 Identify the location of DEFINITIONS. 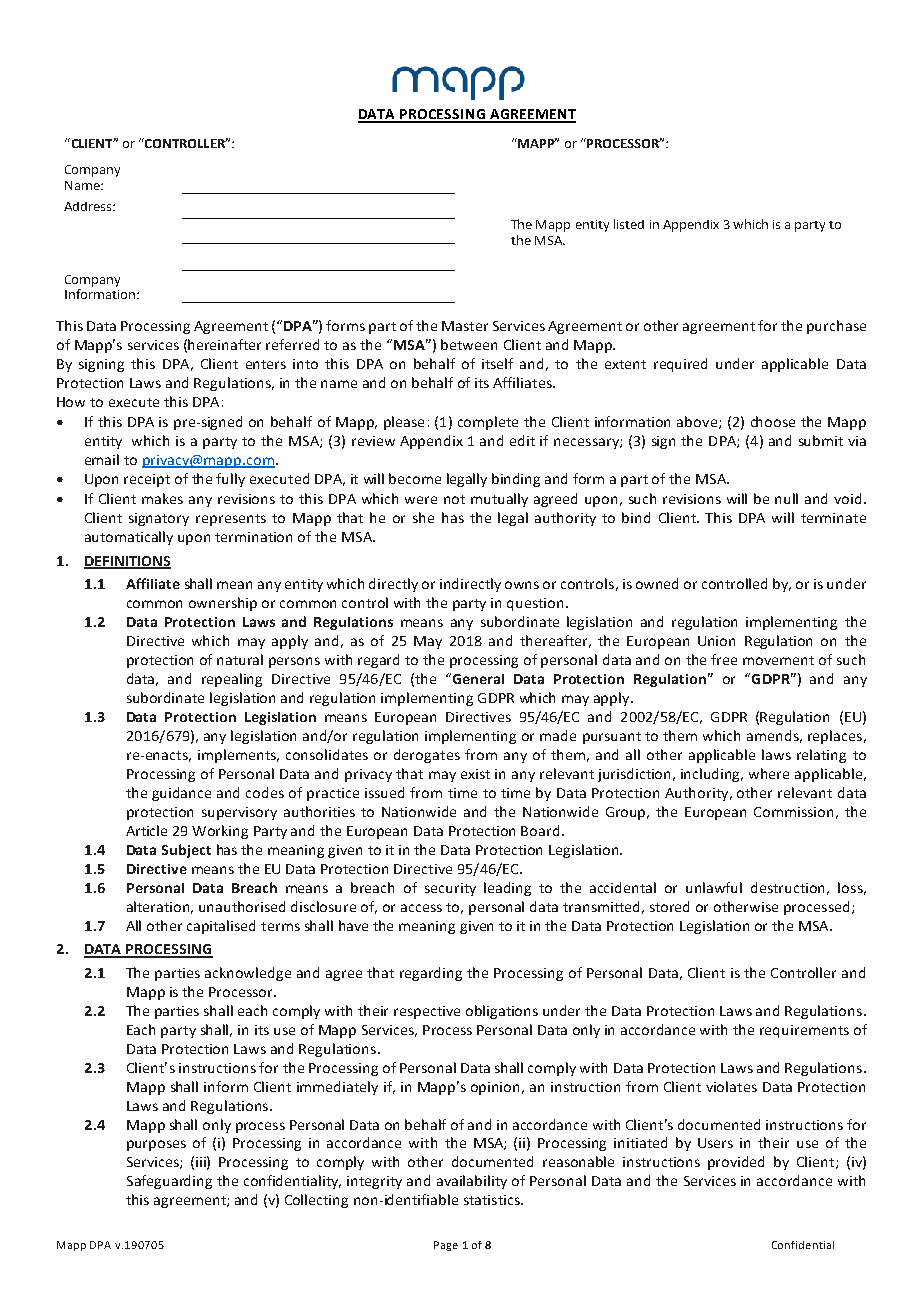
(127, 562).
